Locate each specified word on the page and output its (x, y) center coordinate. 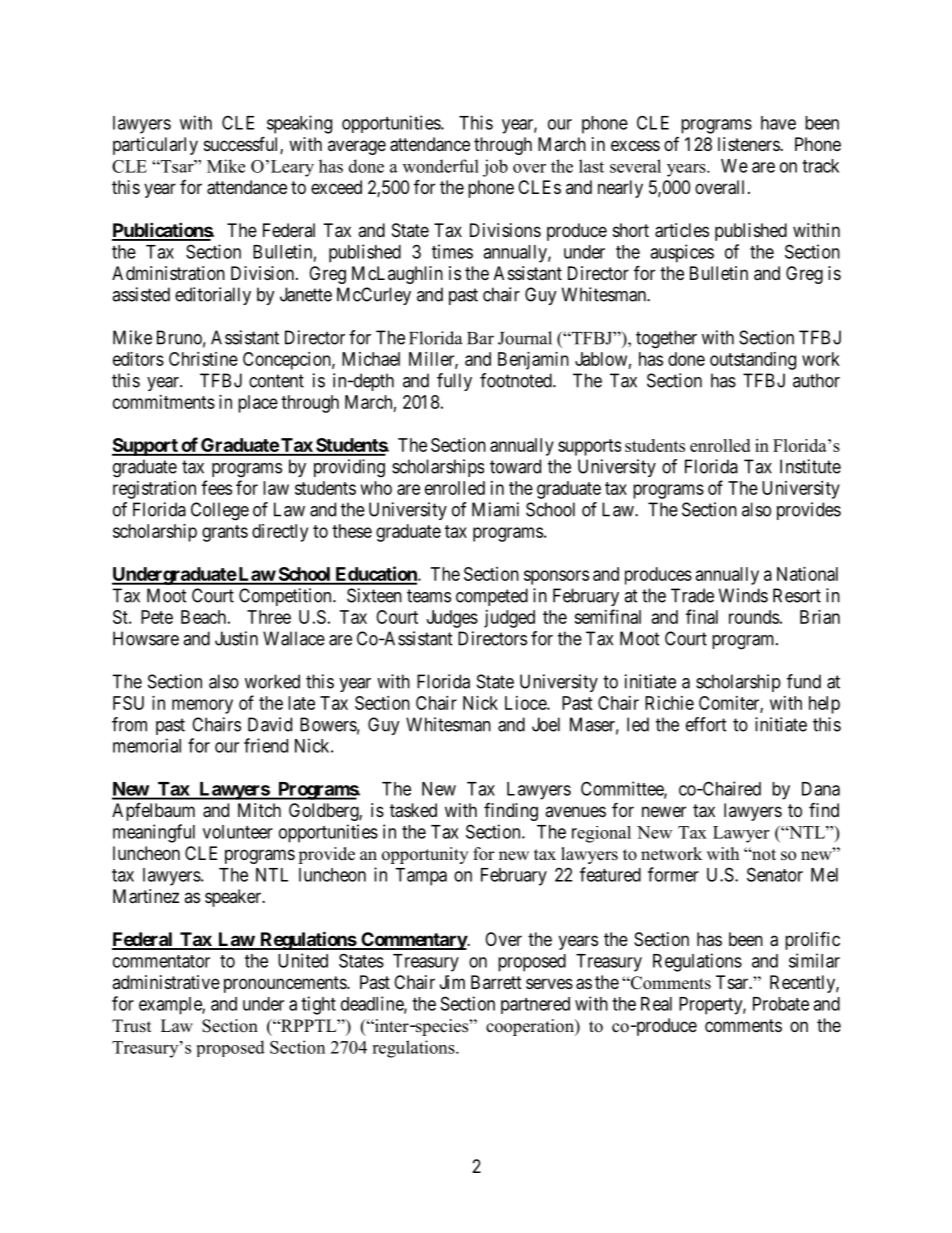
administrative (166, 982)
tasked (413, 810)
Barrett (496, 982)
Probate (781, 1004)
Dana (821, 789)
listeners (749, 144)
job (495, 168)
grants (225, 533)
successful (242, 145)
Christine (203, 359)
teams (429, 596)
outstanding (753, 361)
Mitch (259, 810)
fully (454, 382)
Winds (743, 595)
